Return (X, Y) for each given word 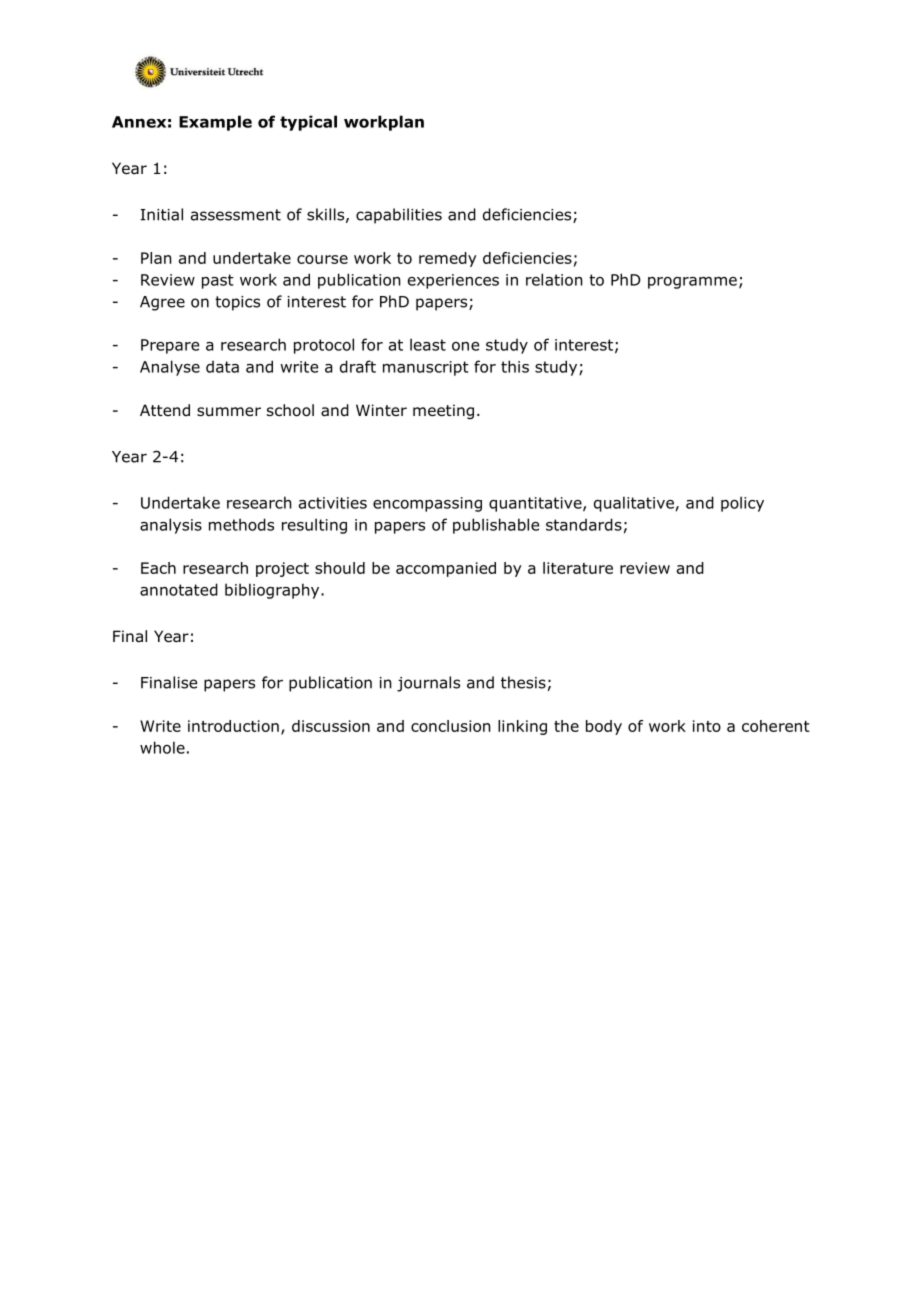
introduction (233, 726)
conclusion (451, 726)
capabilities (399, 216)
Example (215, 123)
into (707, 726)
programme (692, 283)
